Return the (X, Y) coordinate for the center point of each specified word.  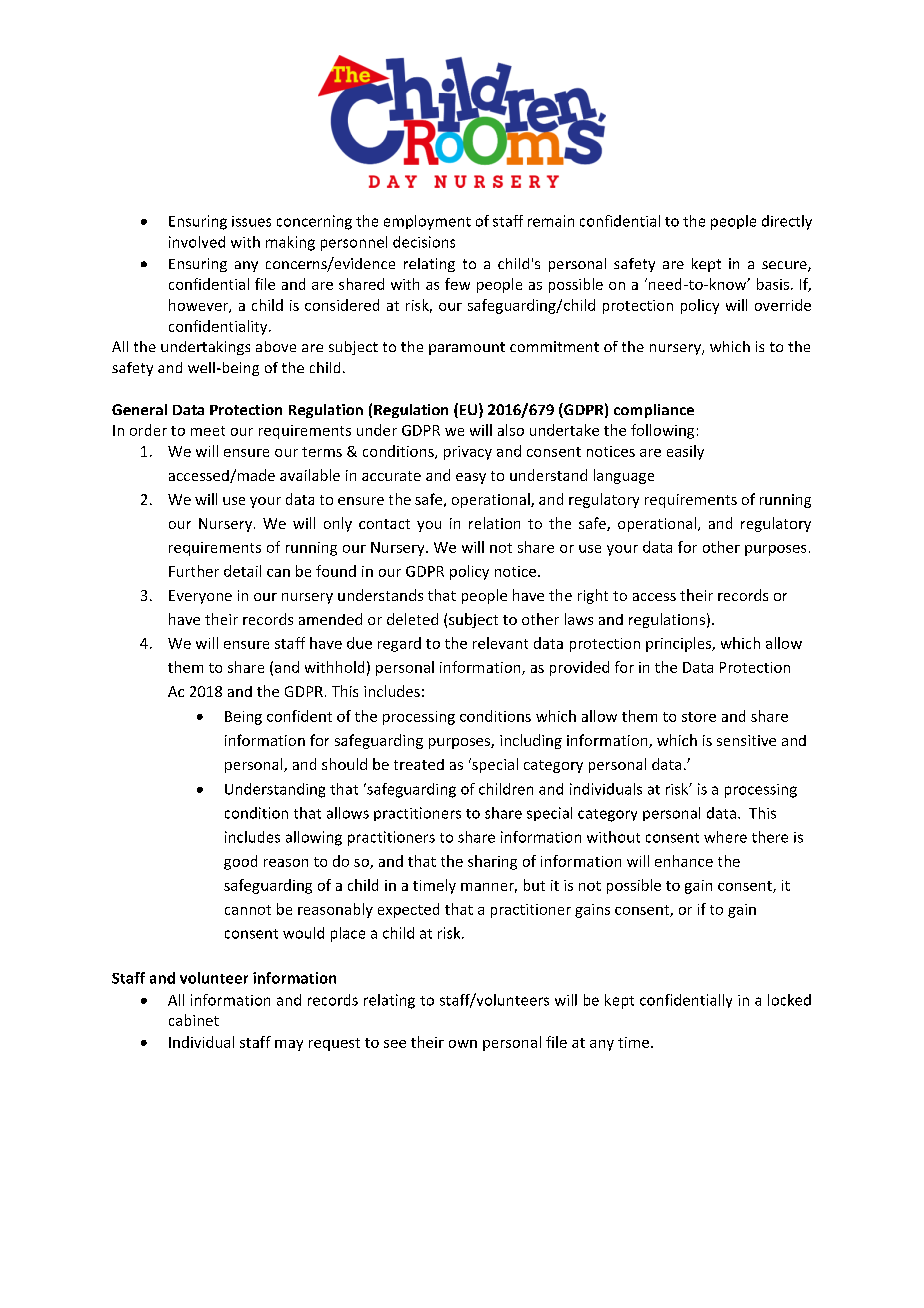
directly (787, 222)
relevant (500, 643)
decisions (424, 242)
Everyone (200, 597)
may (289, 1045)
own (463, 1044)
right (593, 596)
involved (197, 242)
